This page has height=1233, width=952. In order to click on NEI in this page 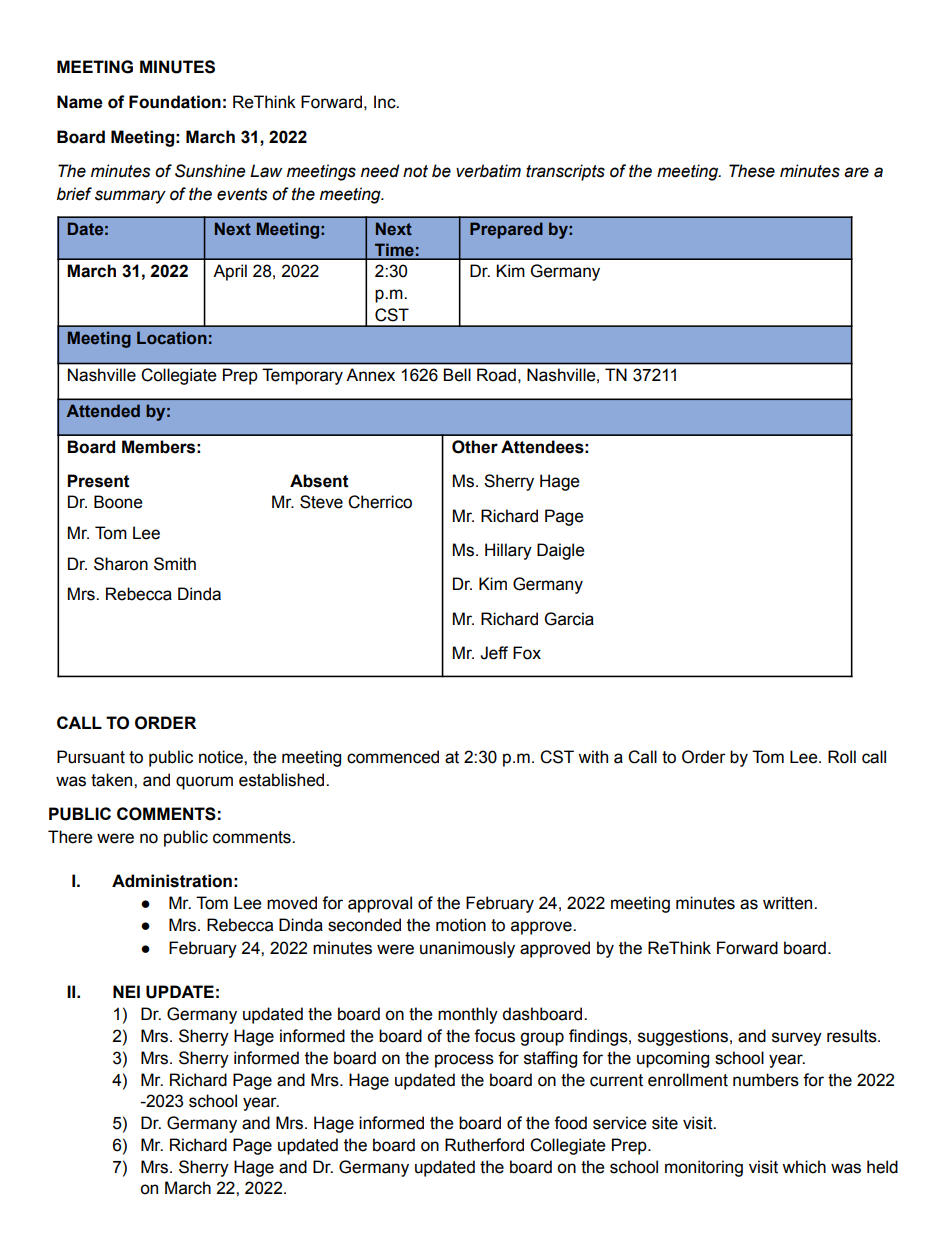, I will do `click(126, 991)`.
